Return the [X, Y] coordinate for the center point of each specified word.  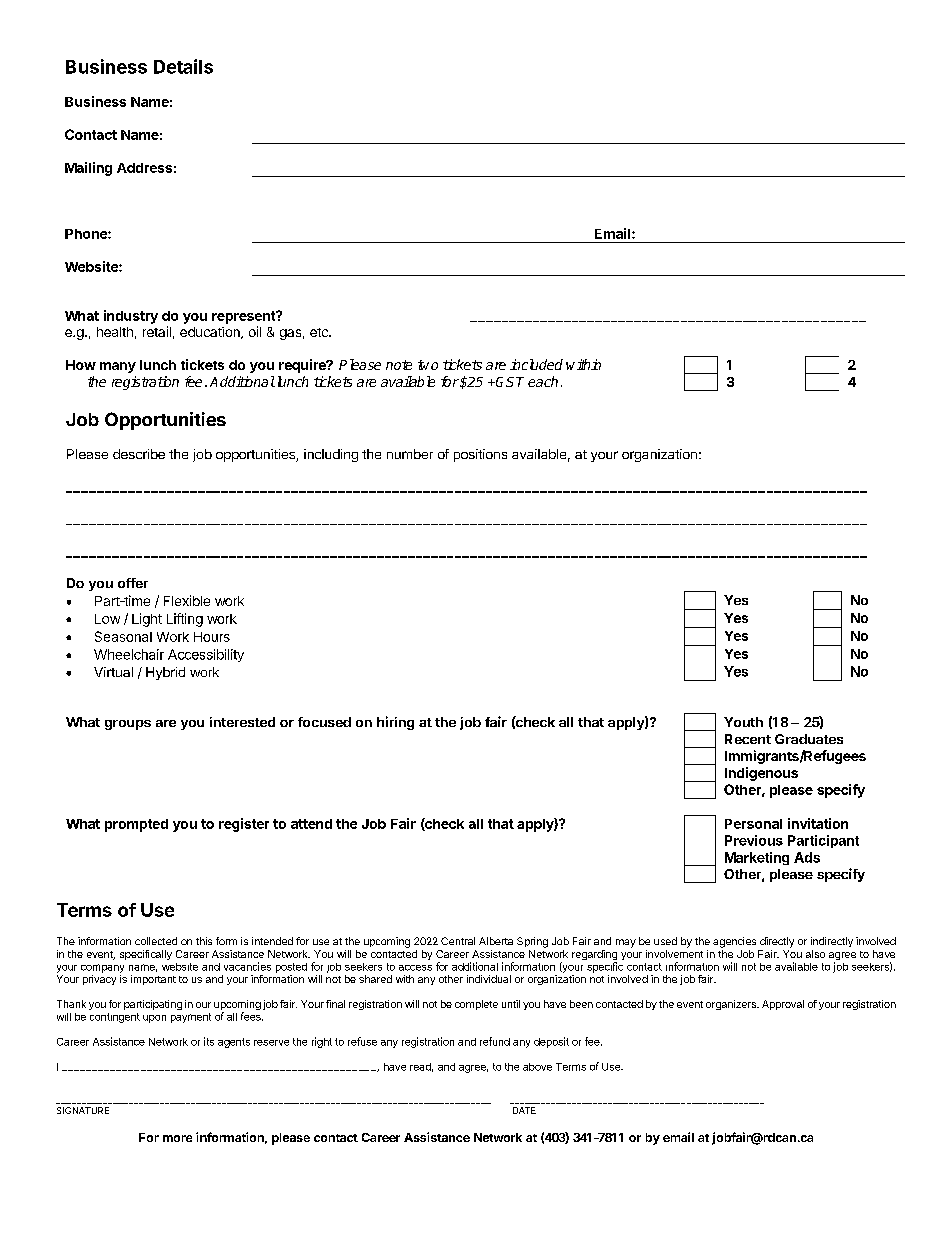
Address [144, 168]
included [536, 364]
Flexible [187, 600]
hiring [395, 723]
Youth [743, 722]
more [177, 1138]
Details [183, 66]
